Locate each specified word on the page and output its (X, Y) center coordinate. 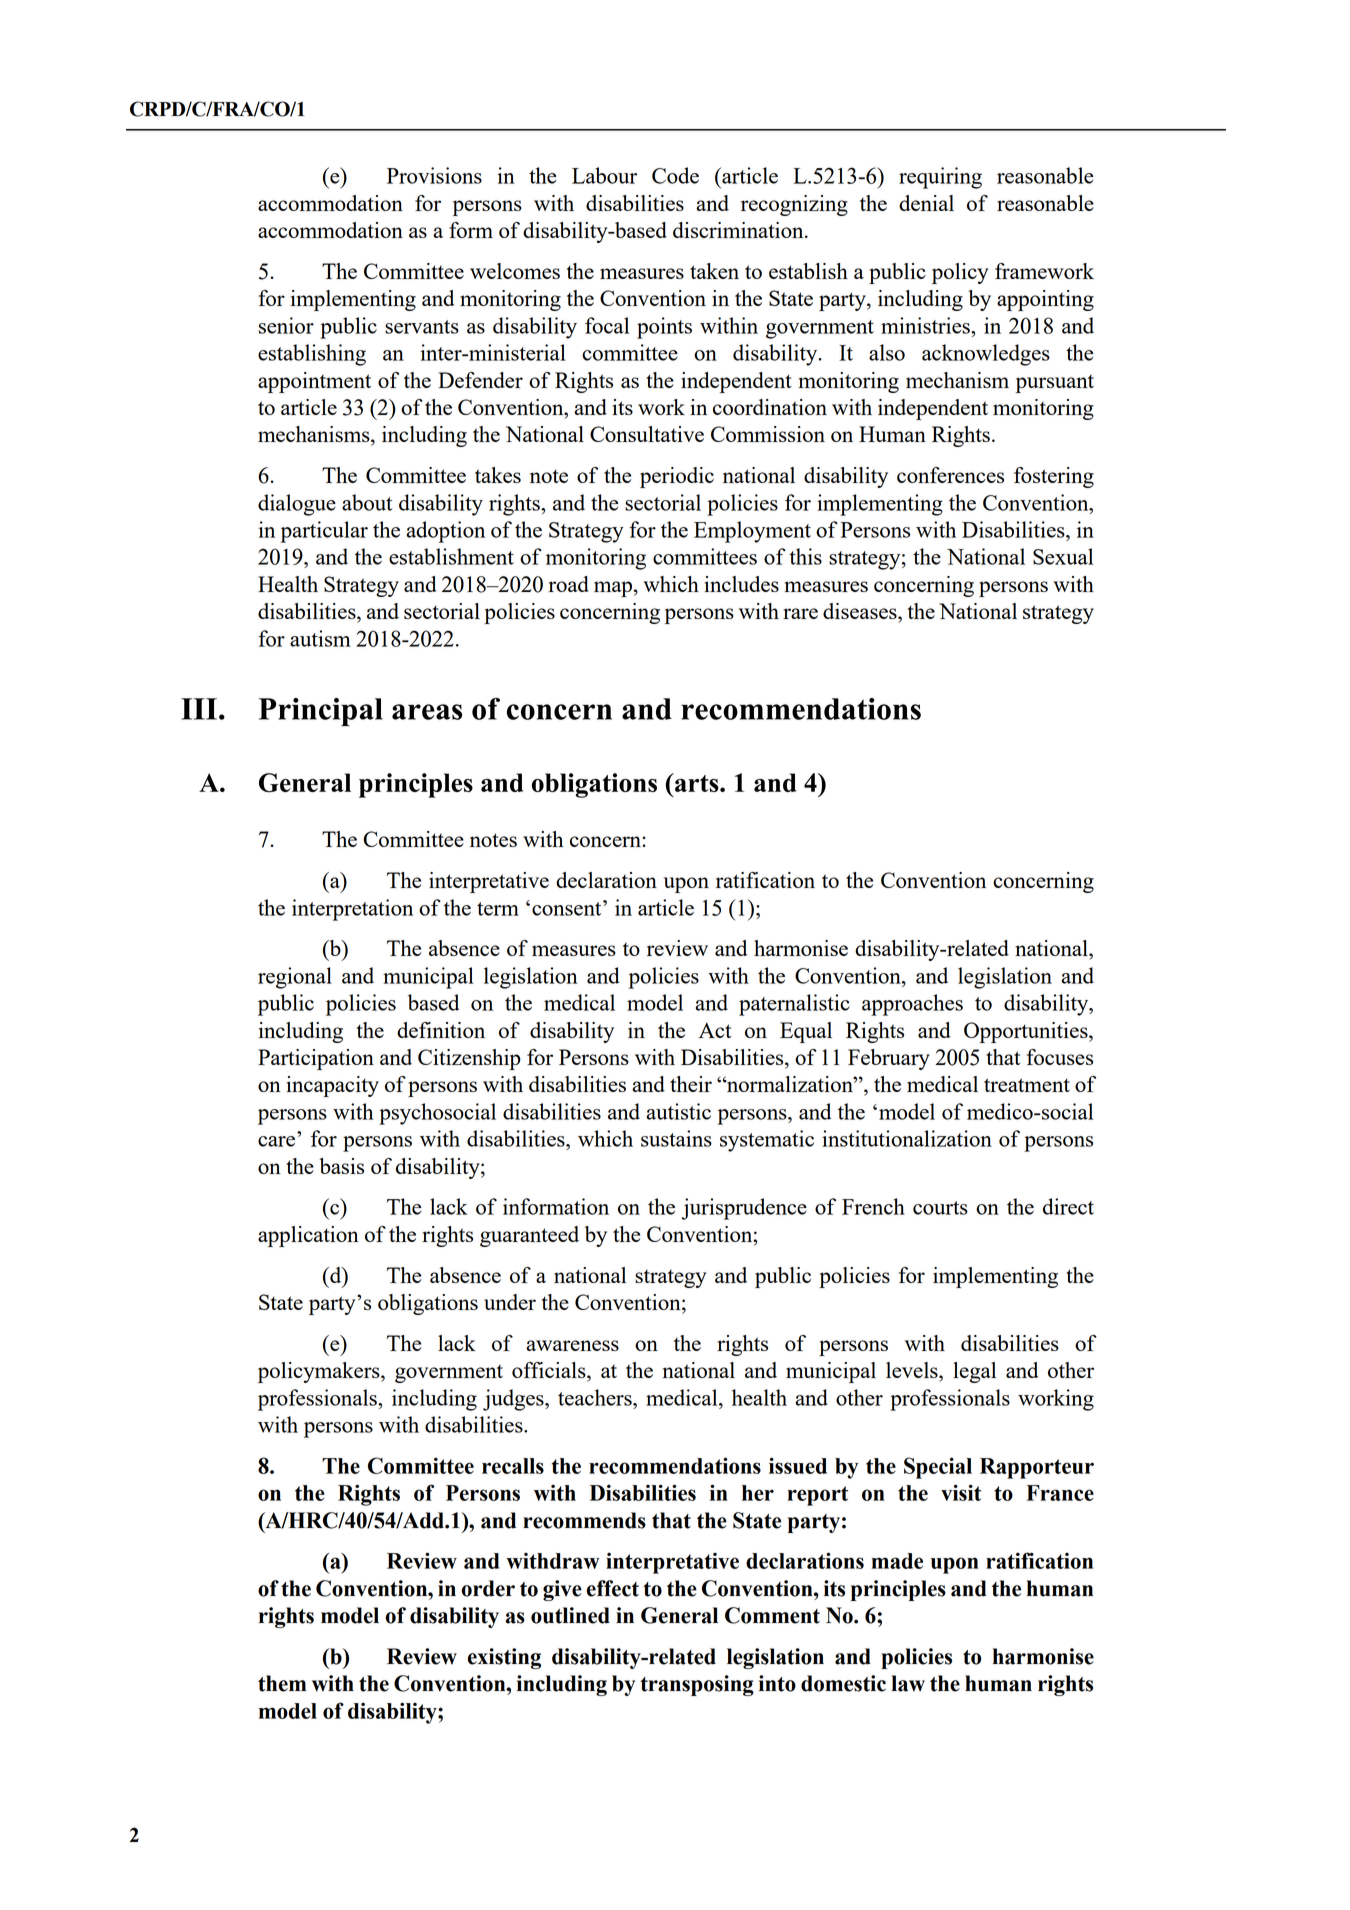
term (498, 909)
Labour (604, 175)
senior (286, 325)
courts (940, 1208)
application (308, 1236)
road (569, 584)
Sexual (1063, 556)
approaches (912, 1005)
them (282, 1683)
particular (324, 532)
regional (295, 978)
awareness (572, 1345)
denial (926, 203)
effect (613, 1588)
